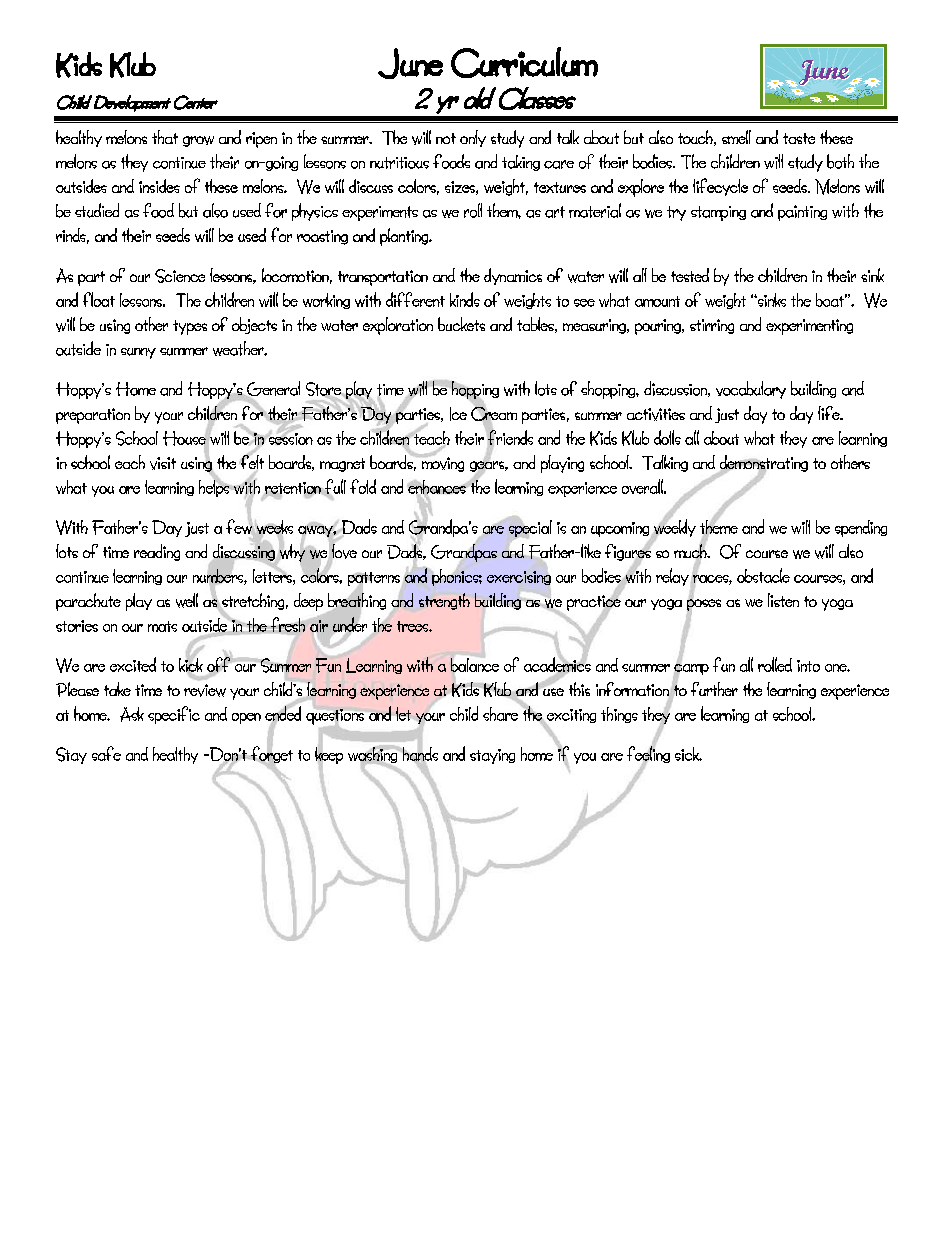  Describe the element at coordinates (410, 63) in the page. I see `June` at that location.
